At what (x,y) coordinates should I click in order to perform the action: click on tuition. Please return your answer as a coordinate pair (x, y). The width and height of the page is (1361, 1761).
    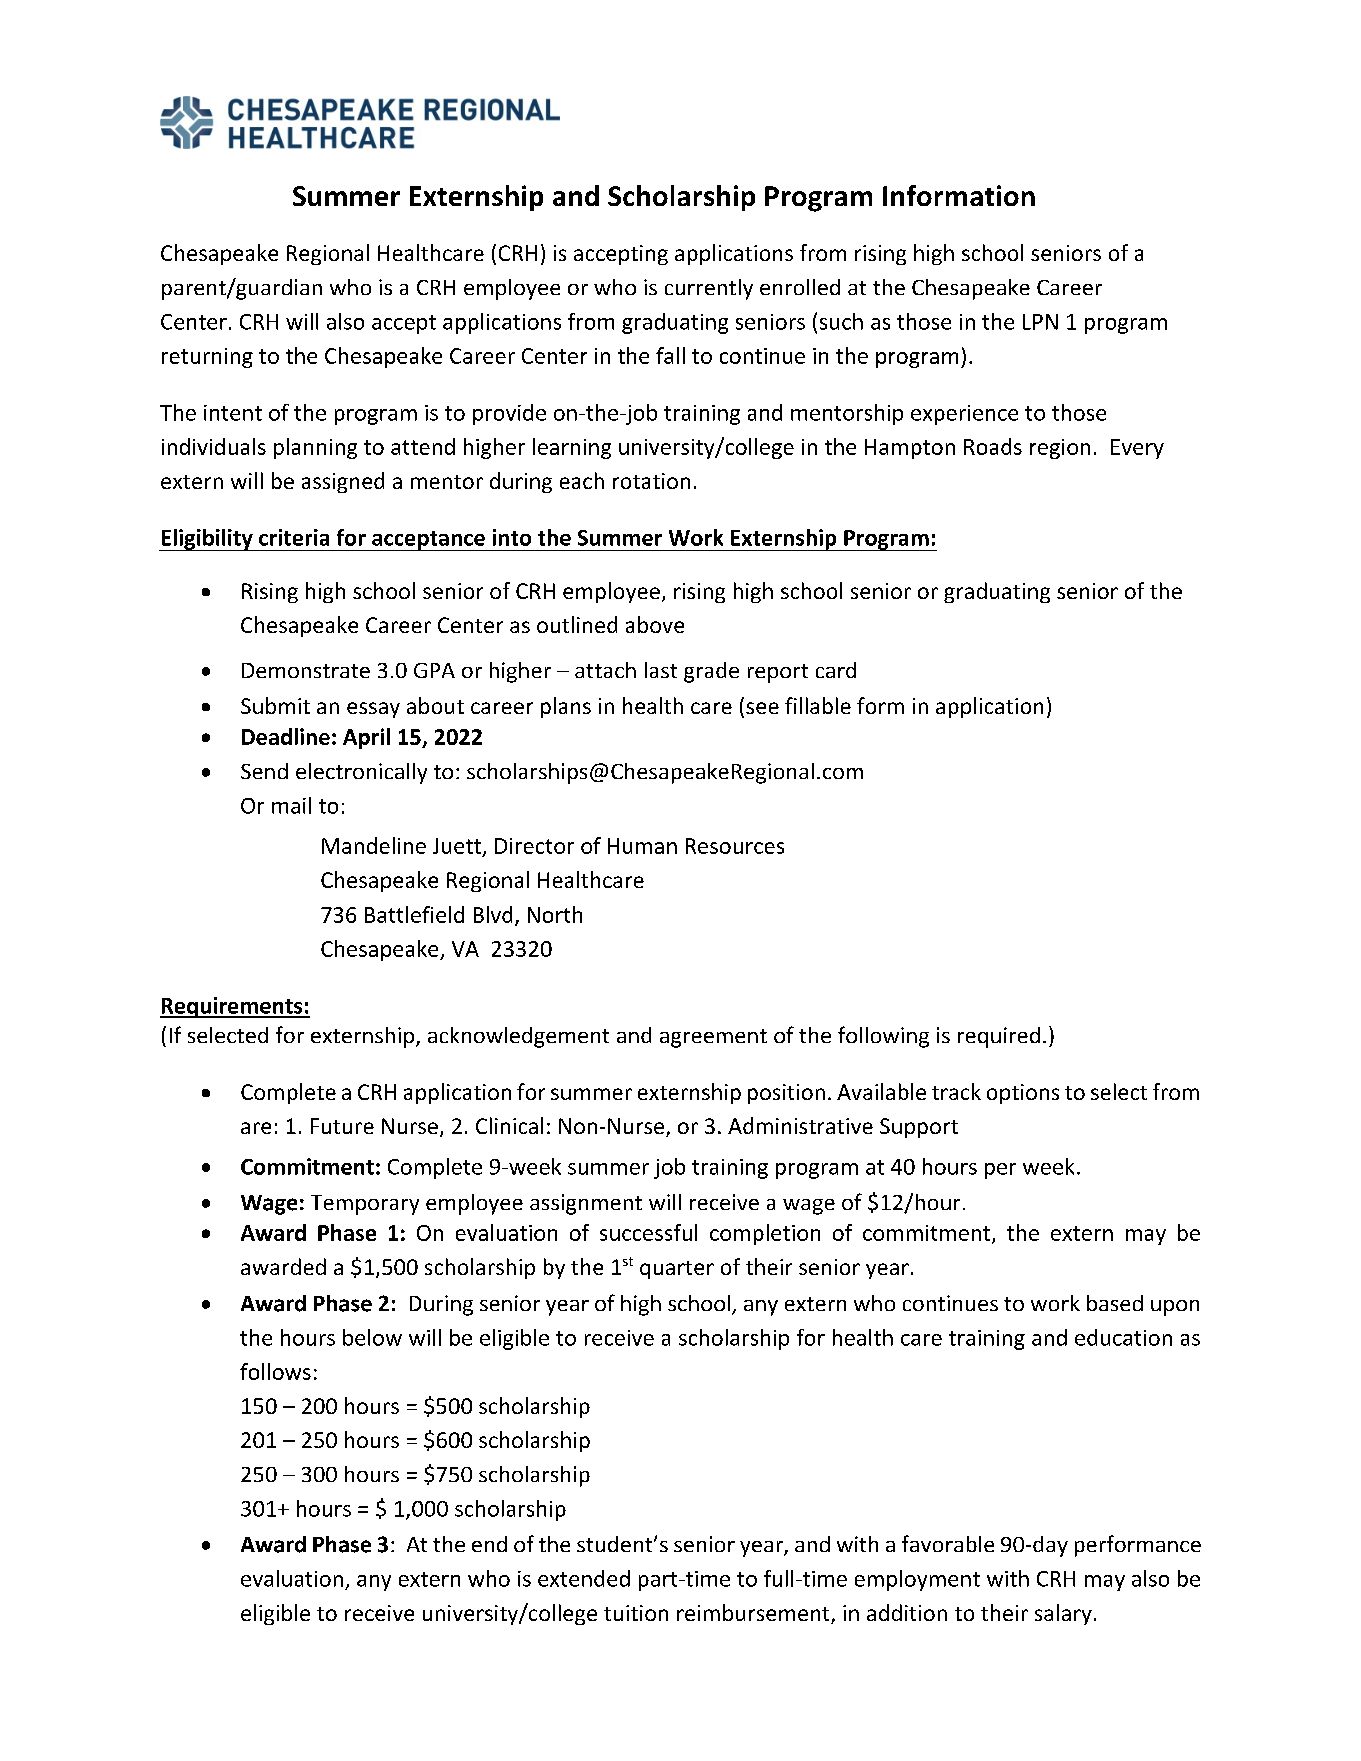
    Looking at the image, I should click on (636, 1613).
